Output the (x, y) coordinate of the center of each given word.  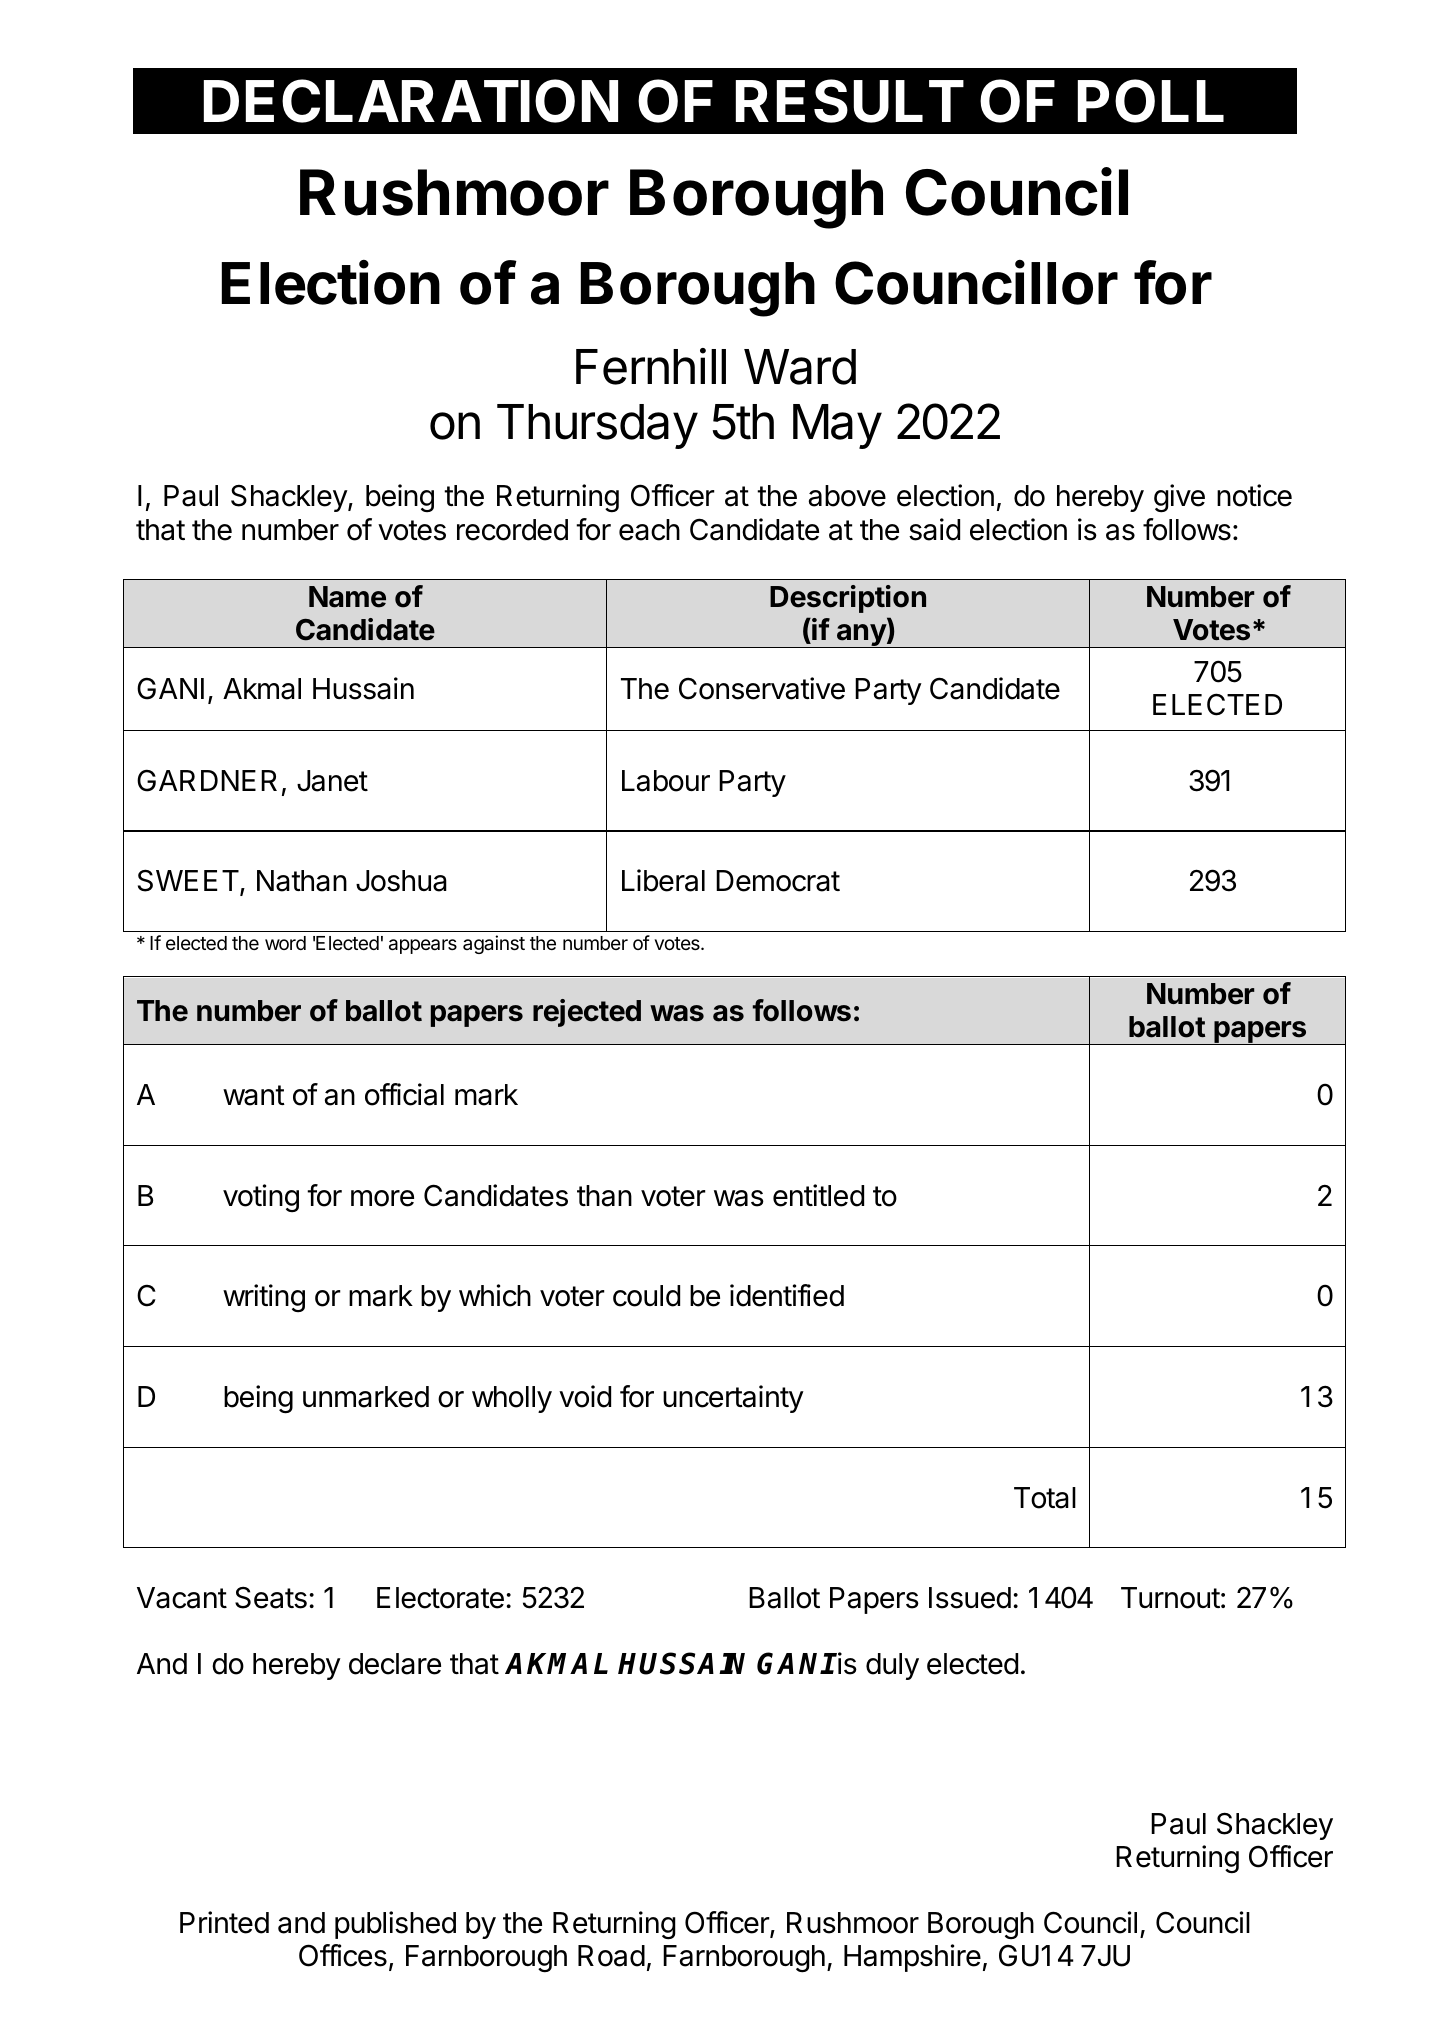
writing (264, 1298)
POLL (1151, 101)
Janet (332, 781)
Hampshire (912, 1958)
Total (1045, 1498)
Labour (666, 781)
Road (611, 1956)
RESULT (850, 101)
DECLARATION (411, 101)
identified (787, 1295)
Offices (343, 1955)
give (1179, 498)
